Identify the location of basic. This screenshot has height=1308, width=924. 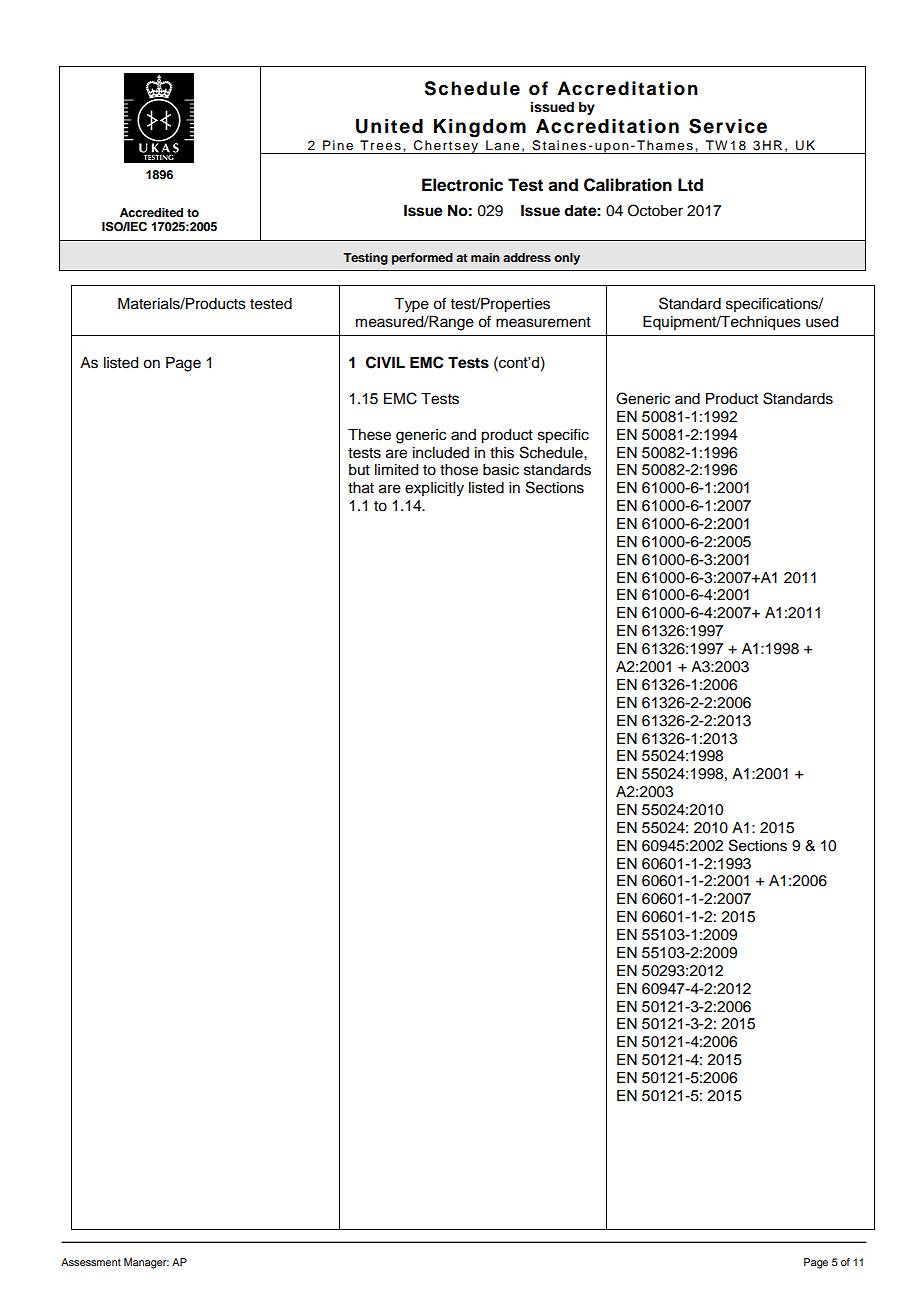
(501, 470).
